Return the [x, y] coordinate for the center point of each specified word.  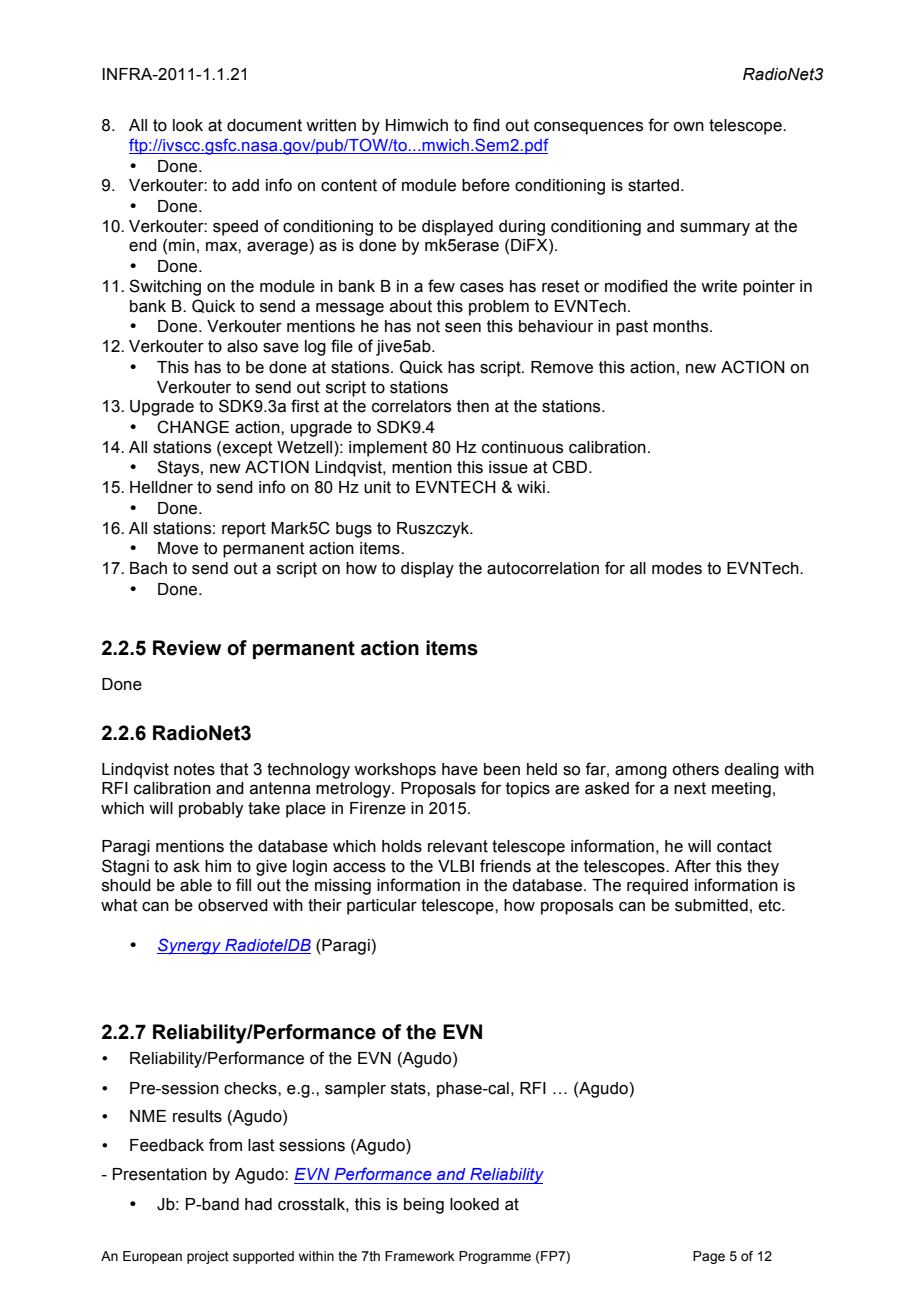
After [692, 866]
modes [677, 568]
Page [709, 1257]
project [208, 1257]
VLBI [456, 866]
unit [377, 487]
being [424, 1206]
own [688, 127]
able [196, 885]
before [486, 185]
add [245, 185]
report [244, 530]
